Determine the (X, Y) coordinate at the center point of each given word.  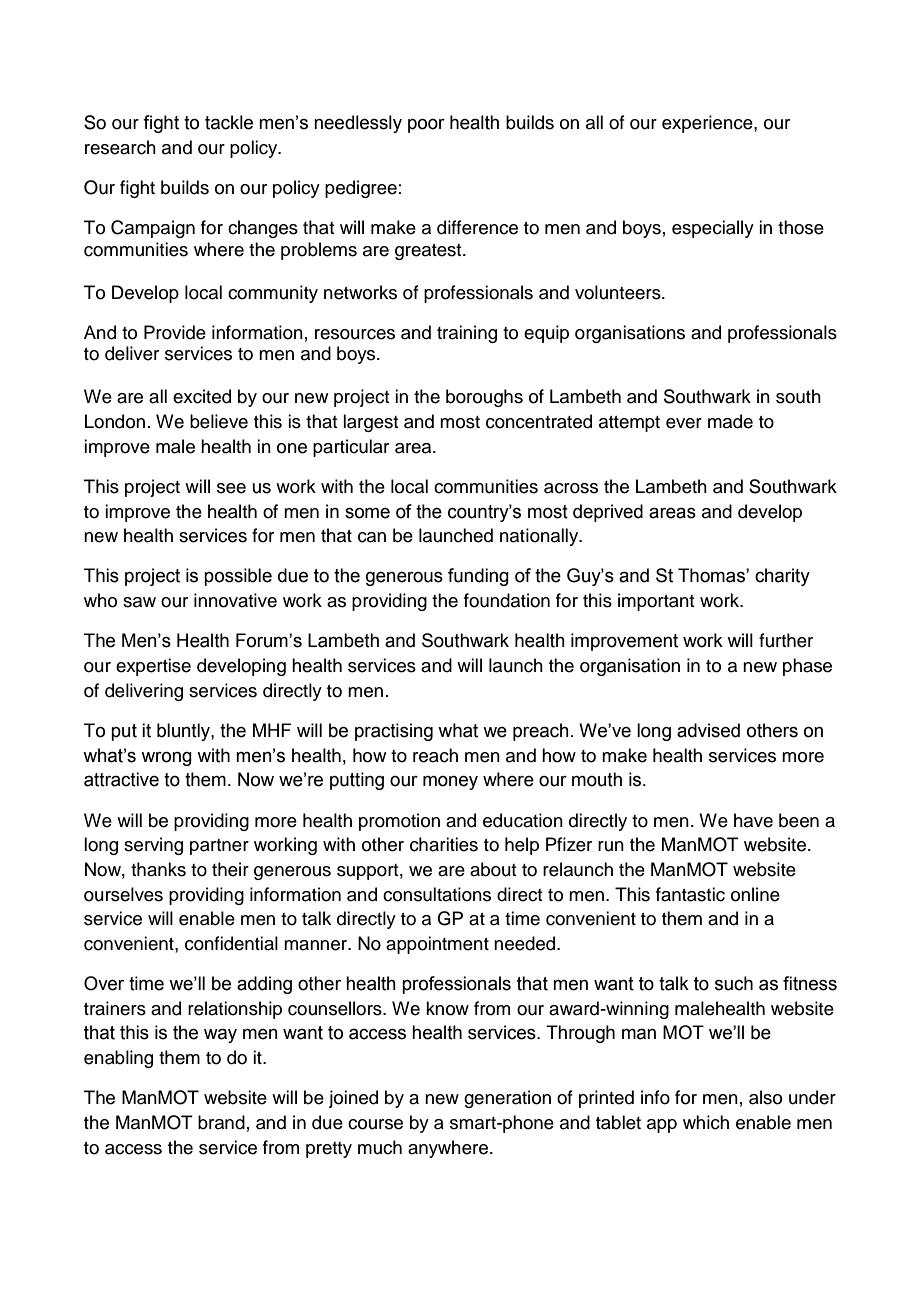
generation (507, 1099)
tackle (229, 122)
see (231, 488)
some (367, 513)
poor (426, 125)
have (753, 820)
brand (221, 1122)
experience (708, 124)
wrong (166, 758)
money (450, 782)
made (730, 421)
